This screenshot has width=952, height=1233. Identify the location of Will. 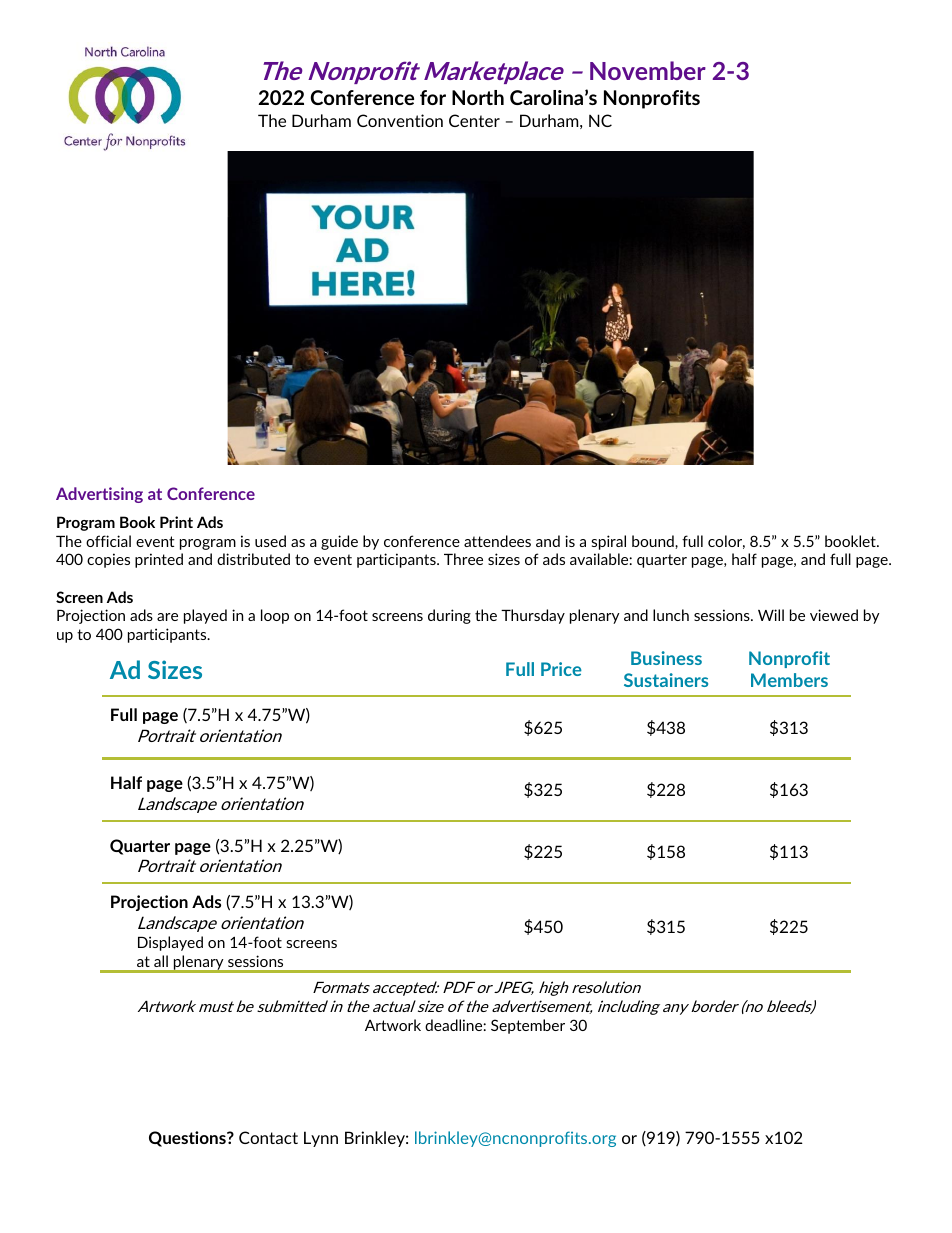
(771, 615).
